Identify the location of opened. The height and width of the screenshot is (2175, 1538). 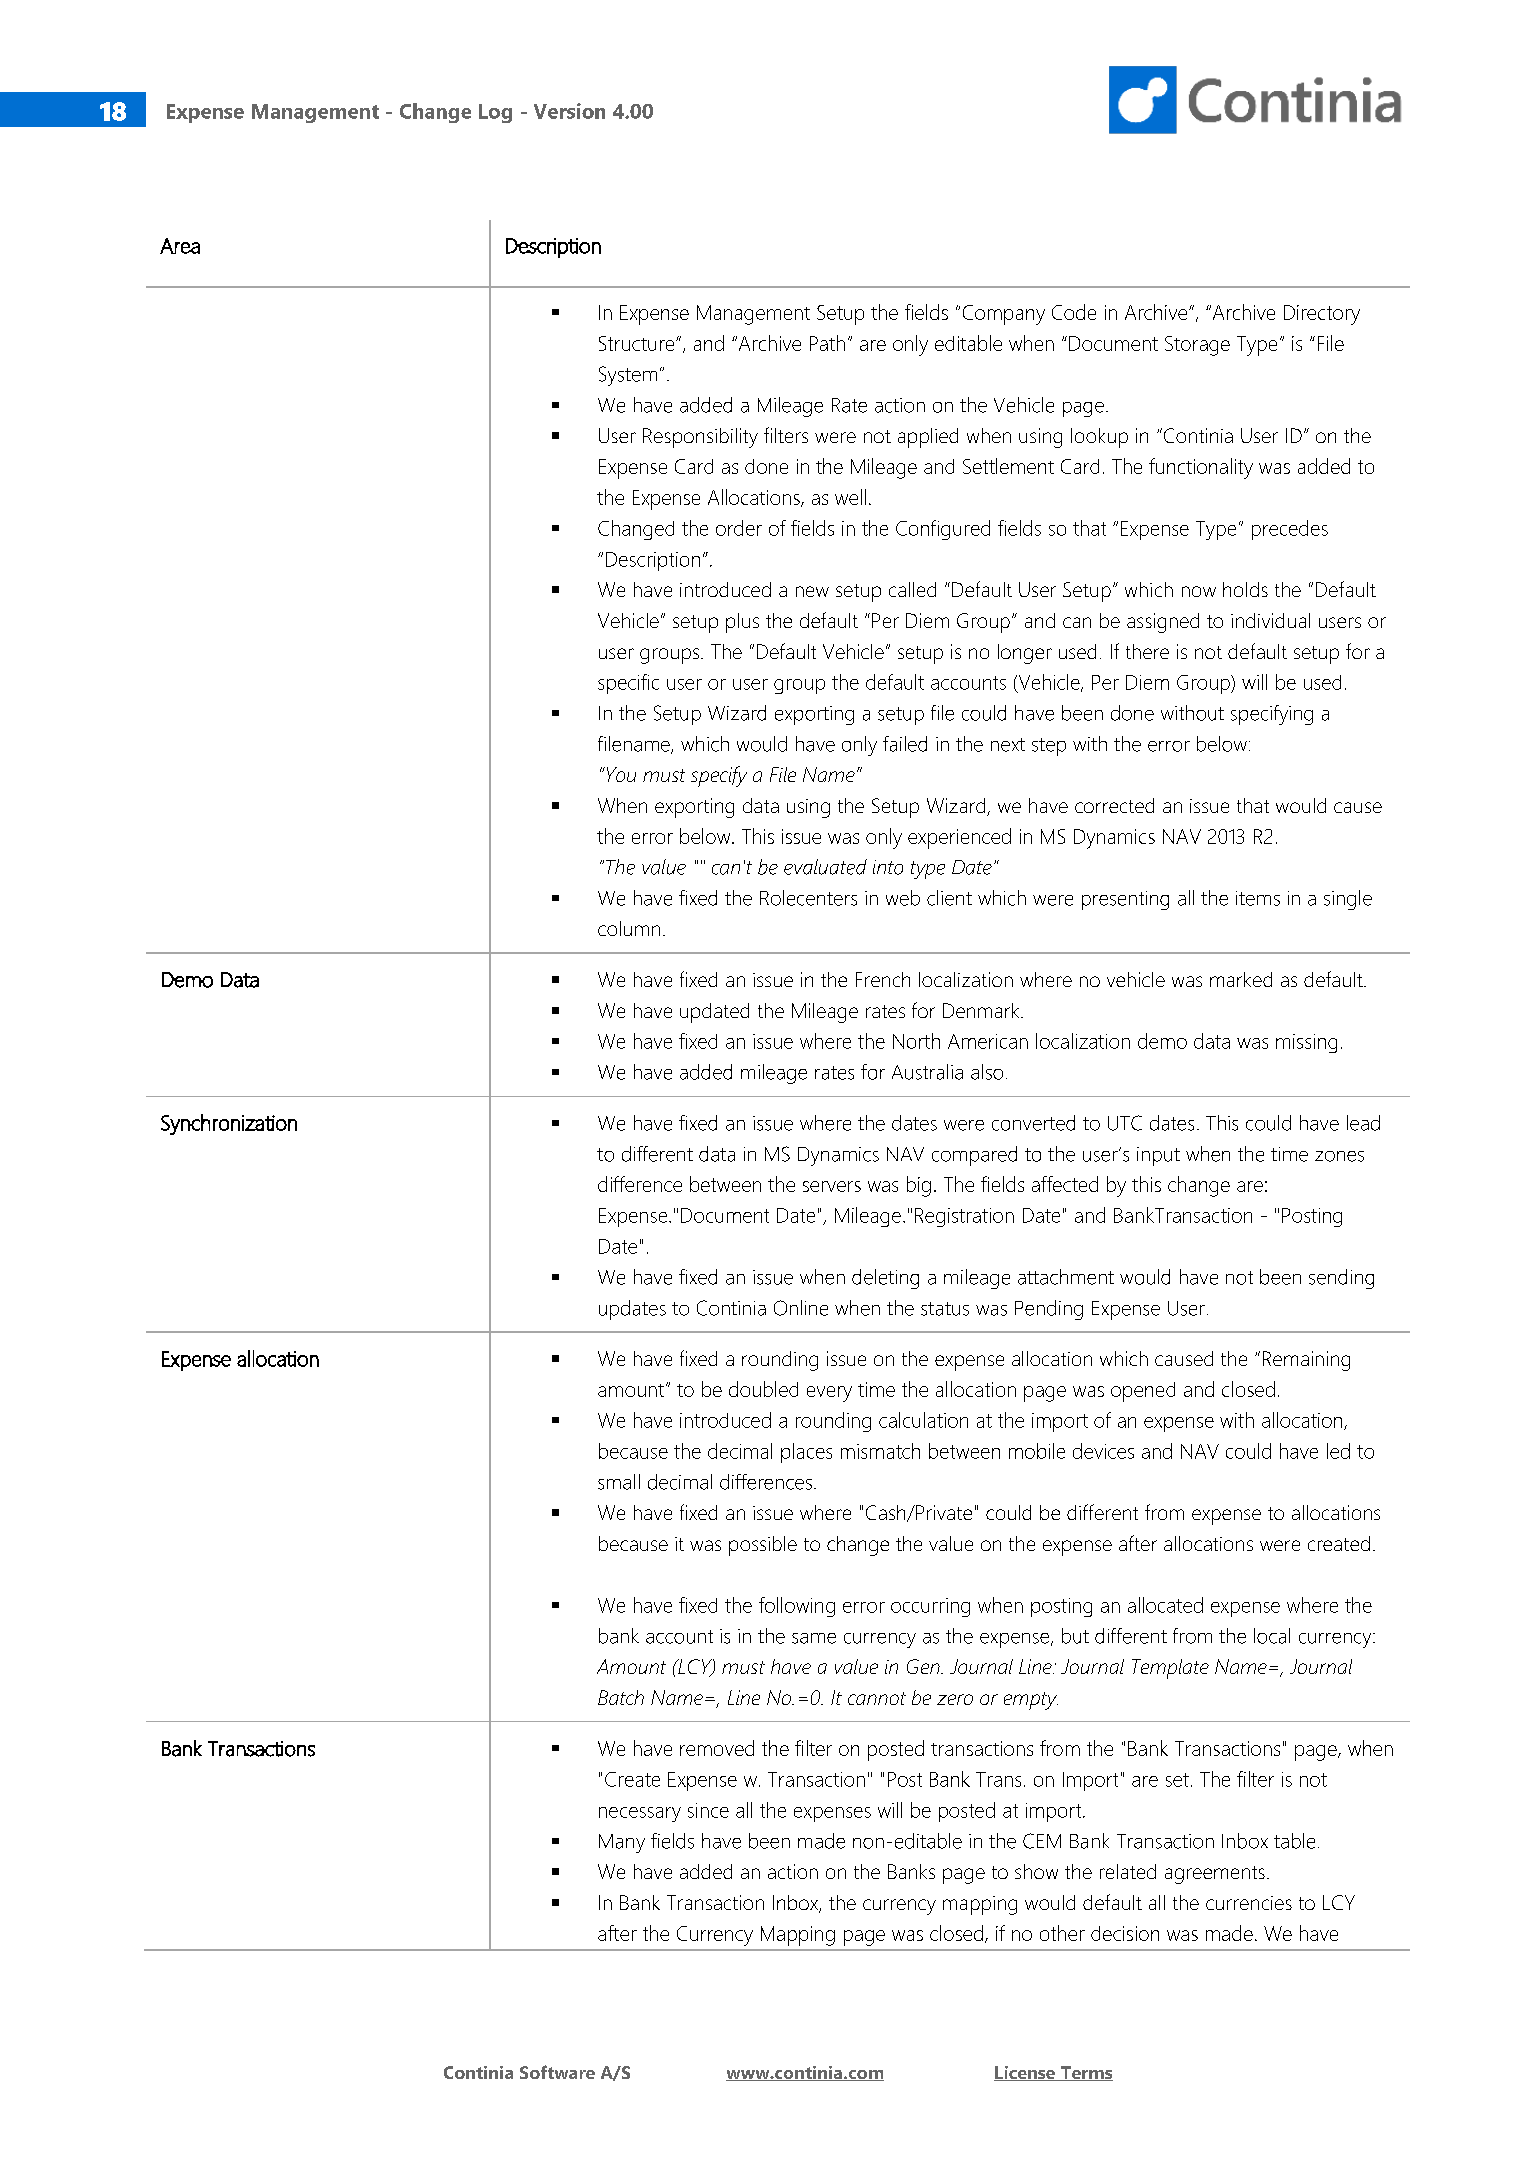
(1143, 1392).
